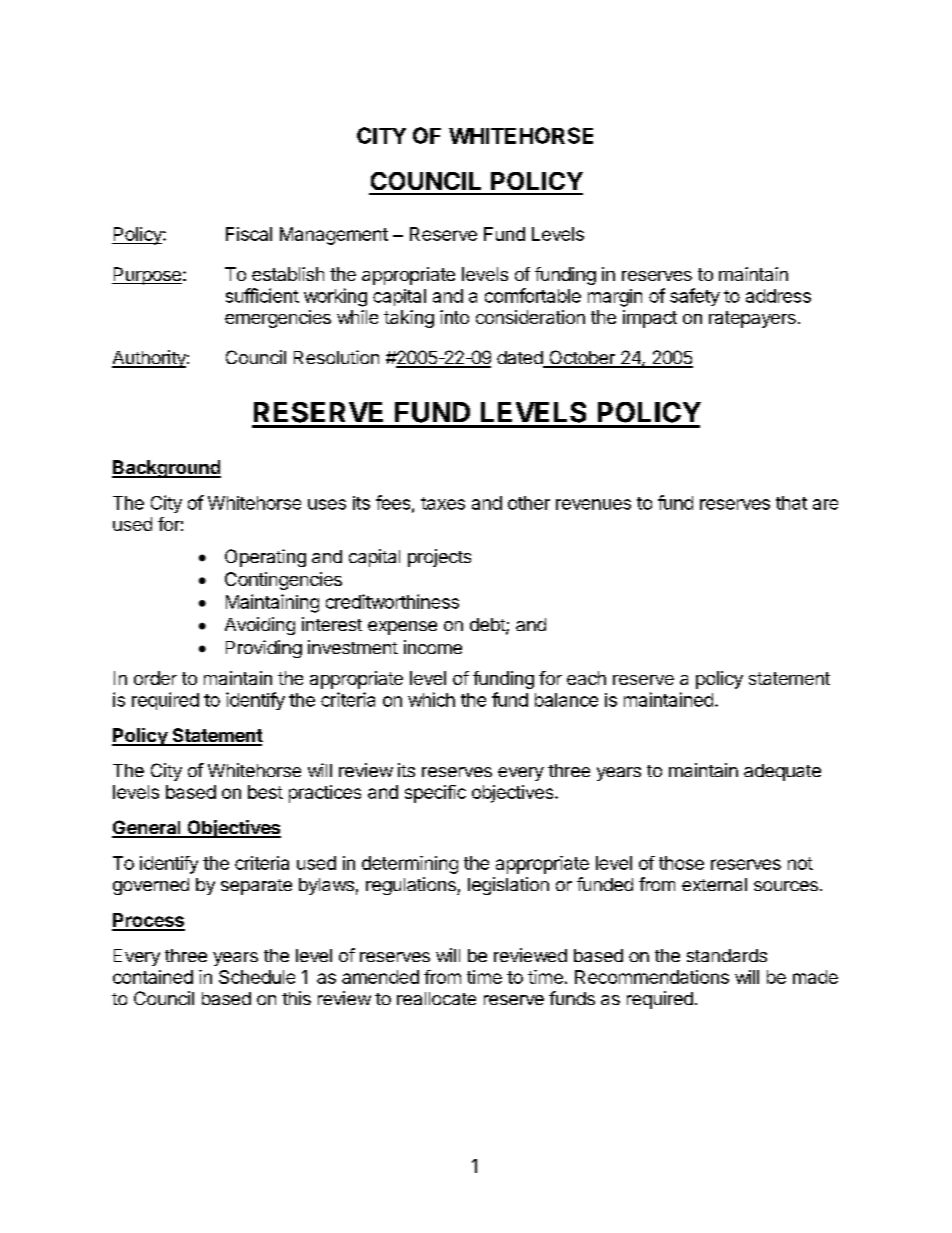 The width and height of the screenshot is (952, 1233). I want to click on debt, so click(488, 626).
